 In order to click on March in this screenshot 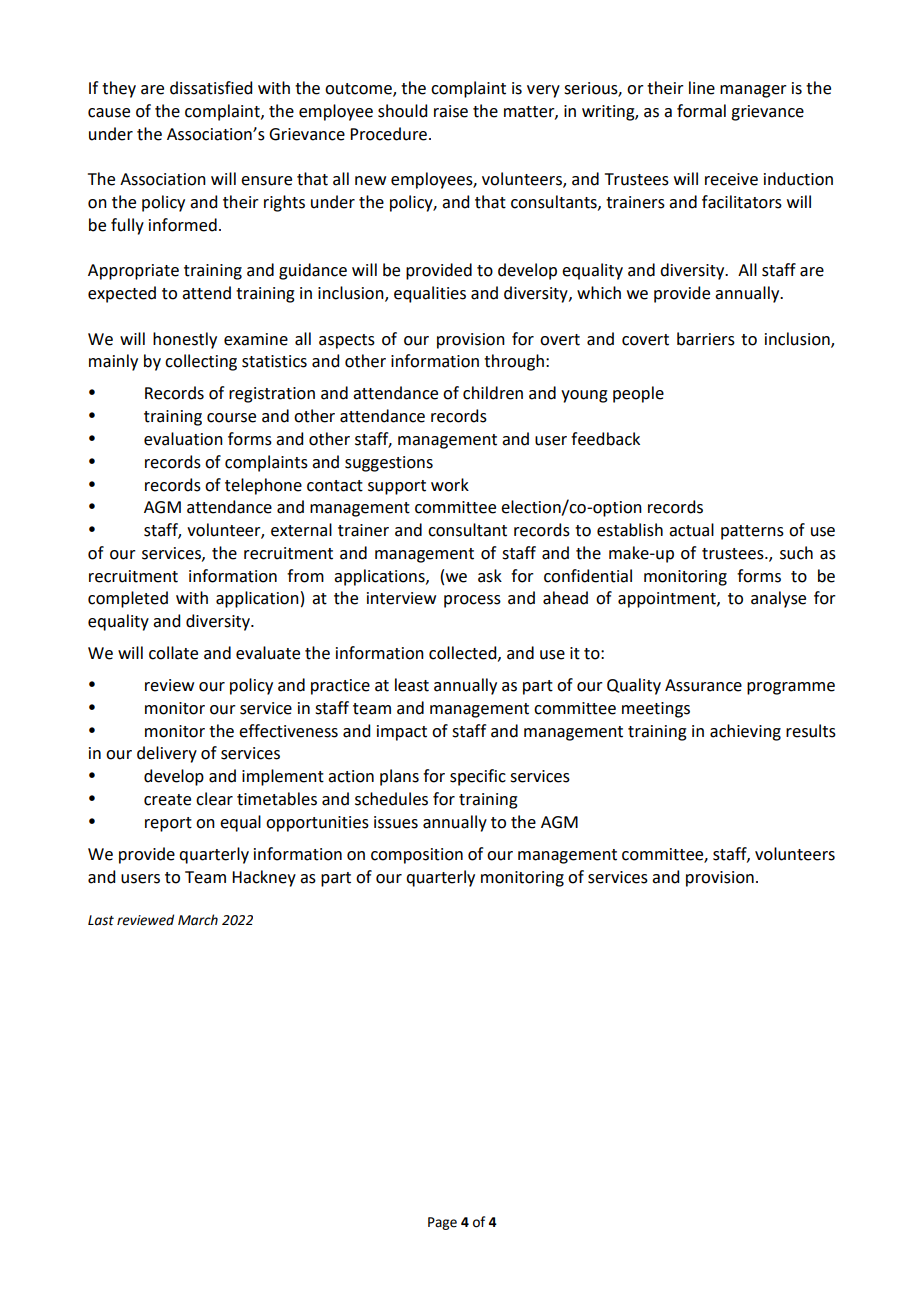, I will do `click(198, 920)`.
